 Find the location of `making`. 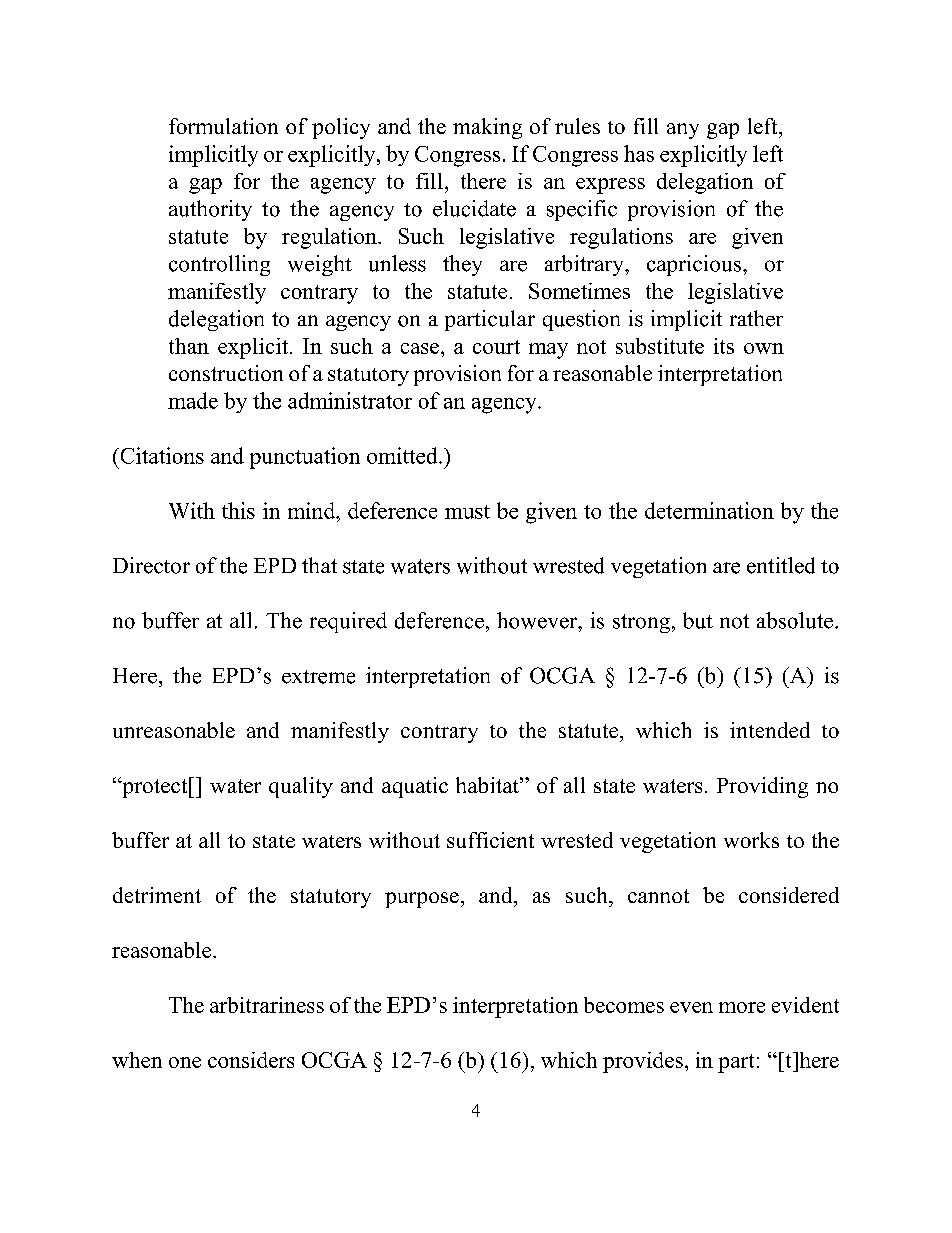

making is located at coordinates (487, 128).
